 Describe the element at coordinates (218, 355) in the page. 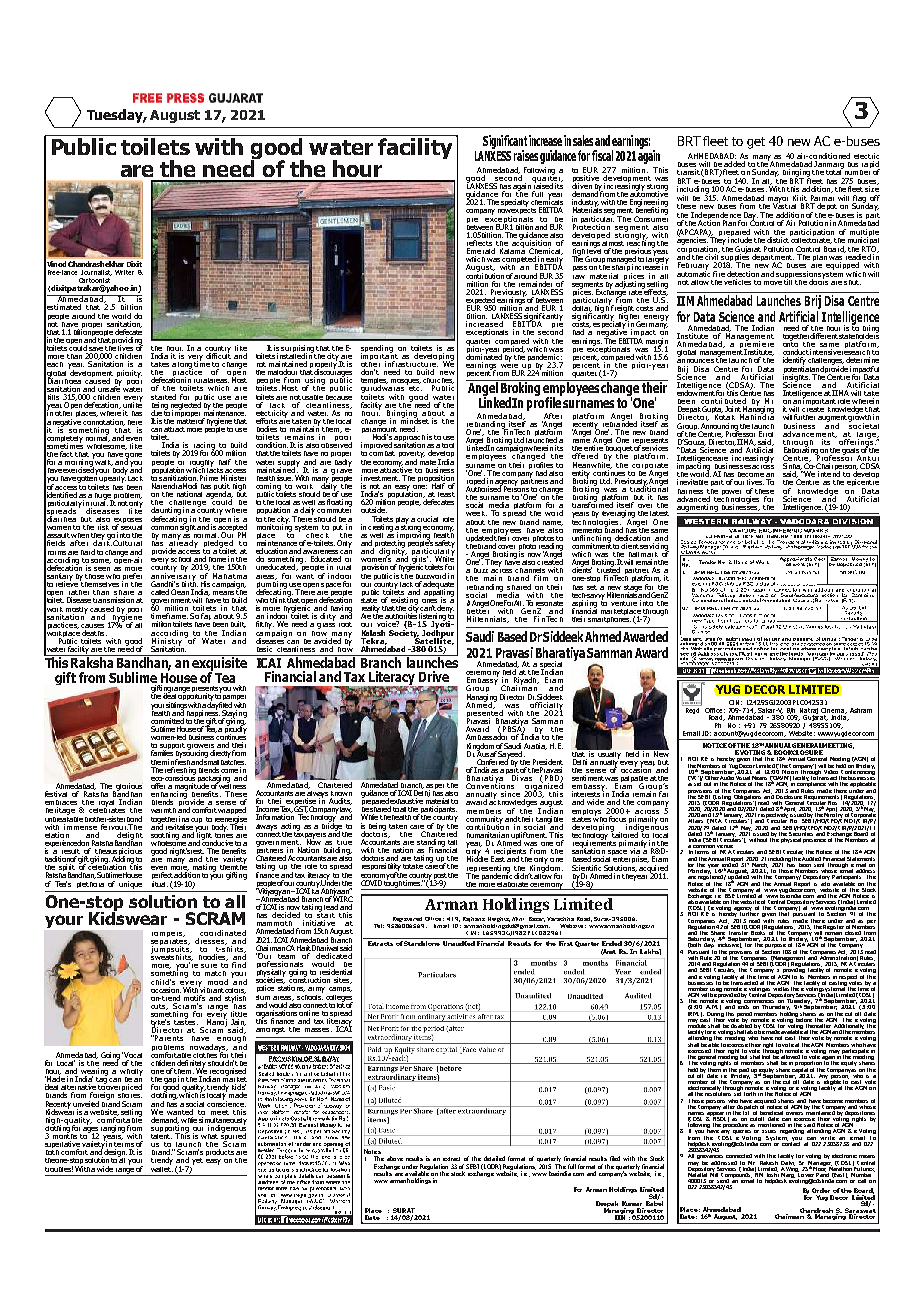

I see `difficult` at that location.
